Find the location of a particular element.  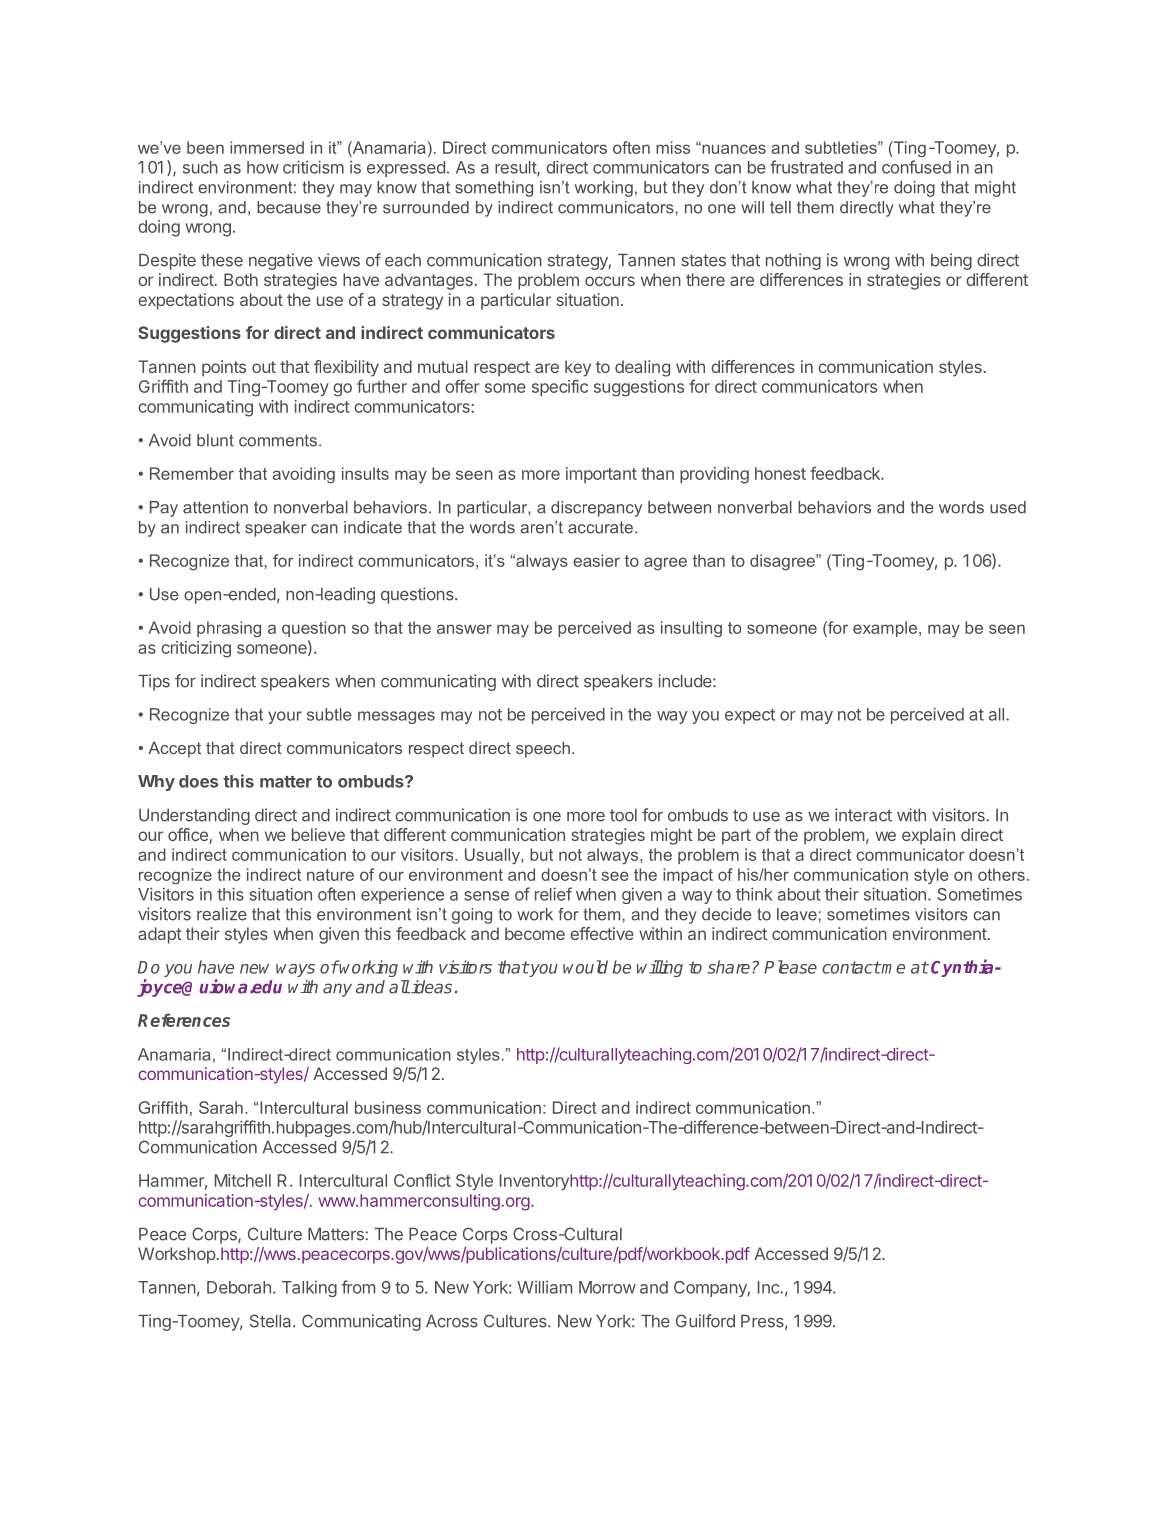

comments is located at coordinates (279, 440).
